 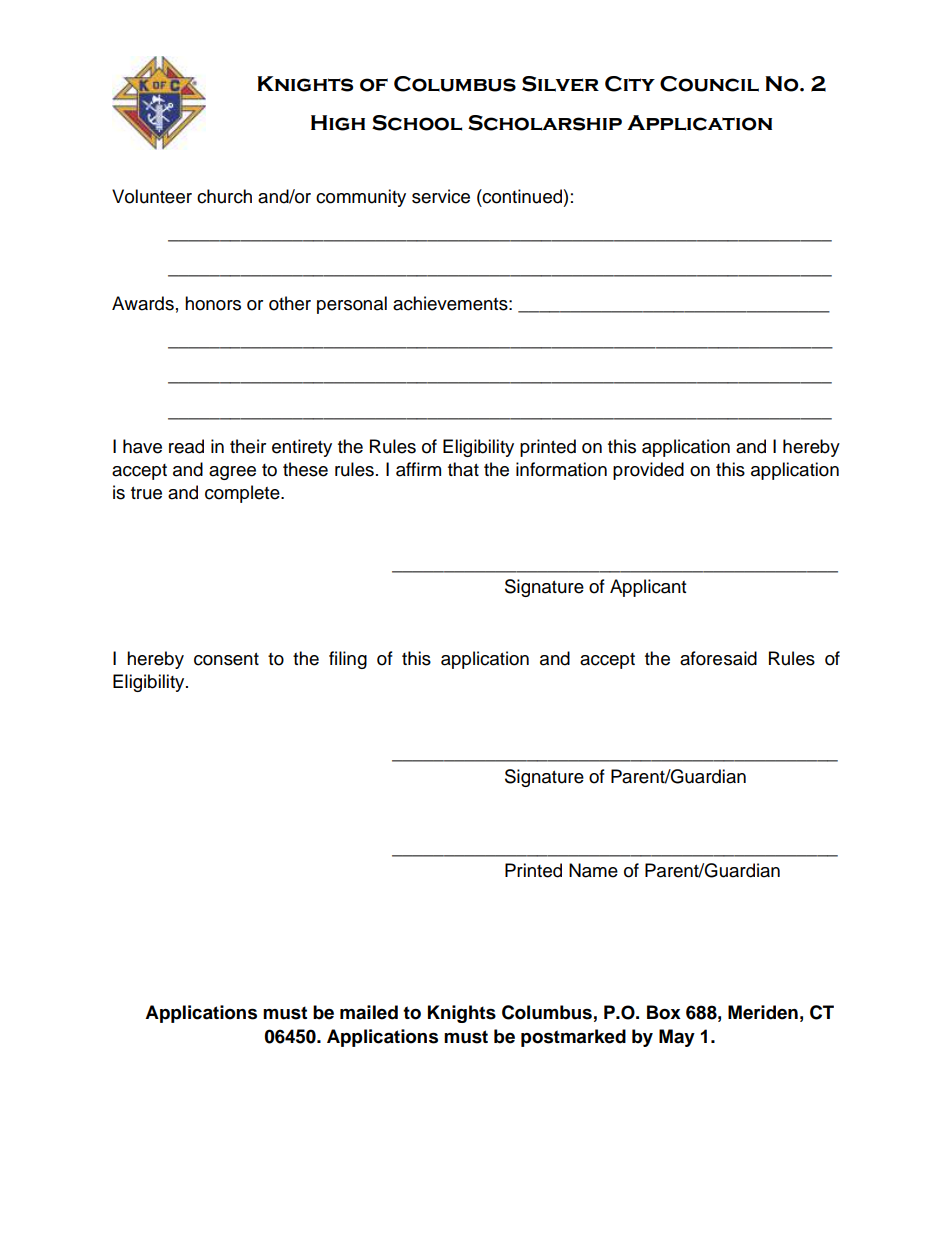 What do you see at coordinates (224, 196) in the screenshot?
I see `church` at bounding box center [224, 196].
